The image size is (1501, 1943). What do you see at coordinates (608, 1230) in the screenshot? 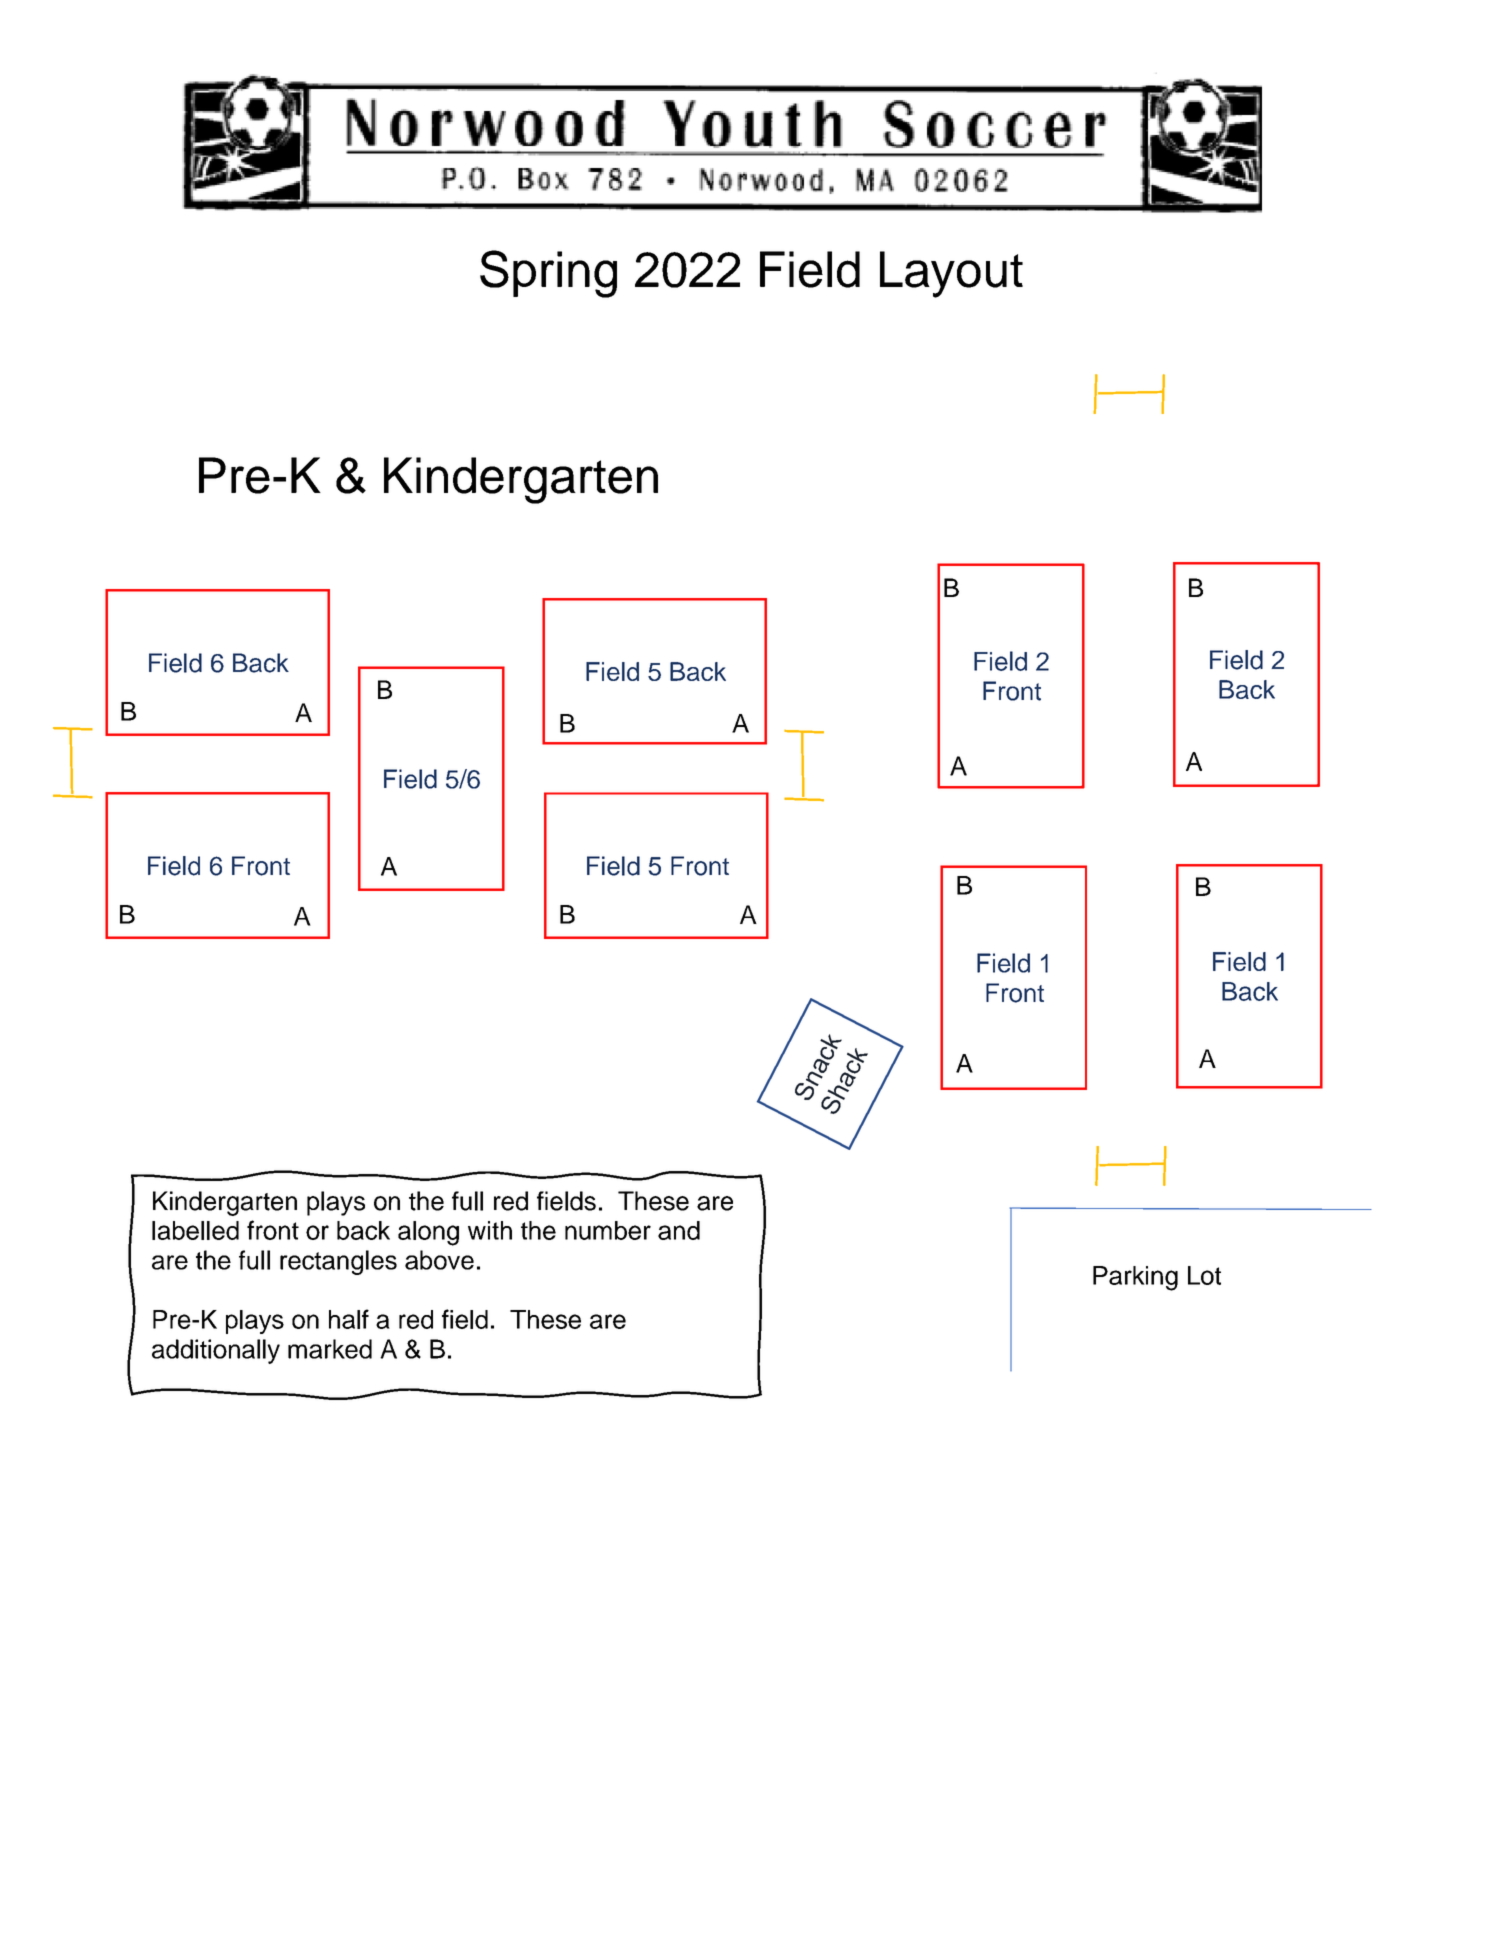
I see `number` at bounding box center [608, 1230].
